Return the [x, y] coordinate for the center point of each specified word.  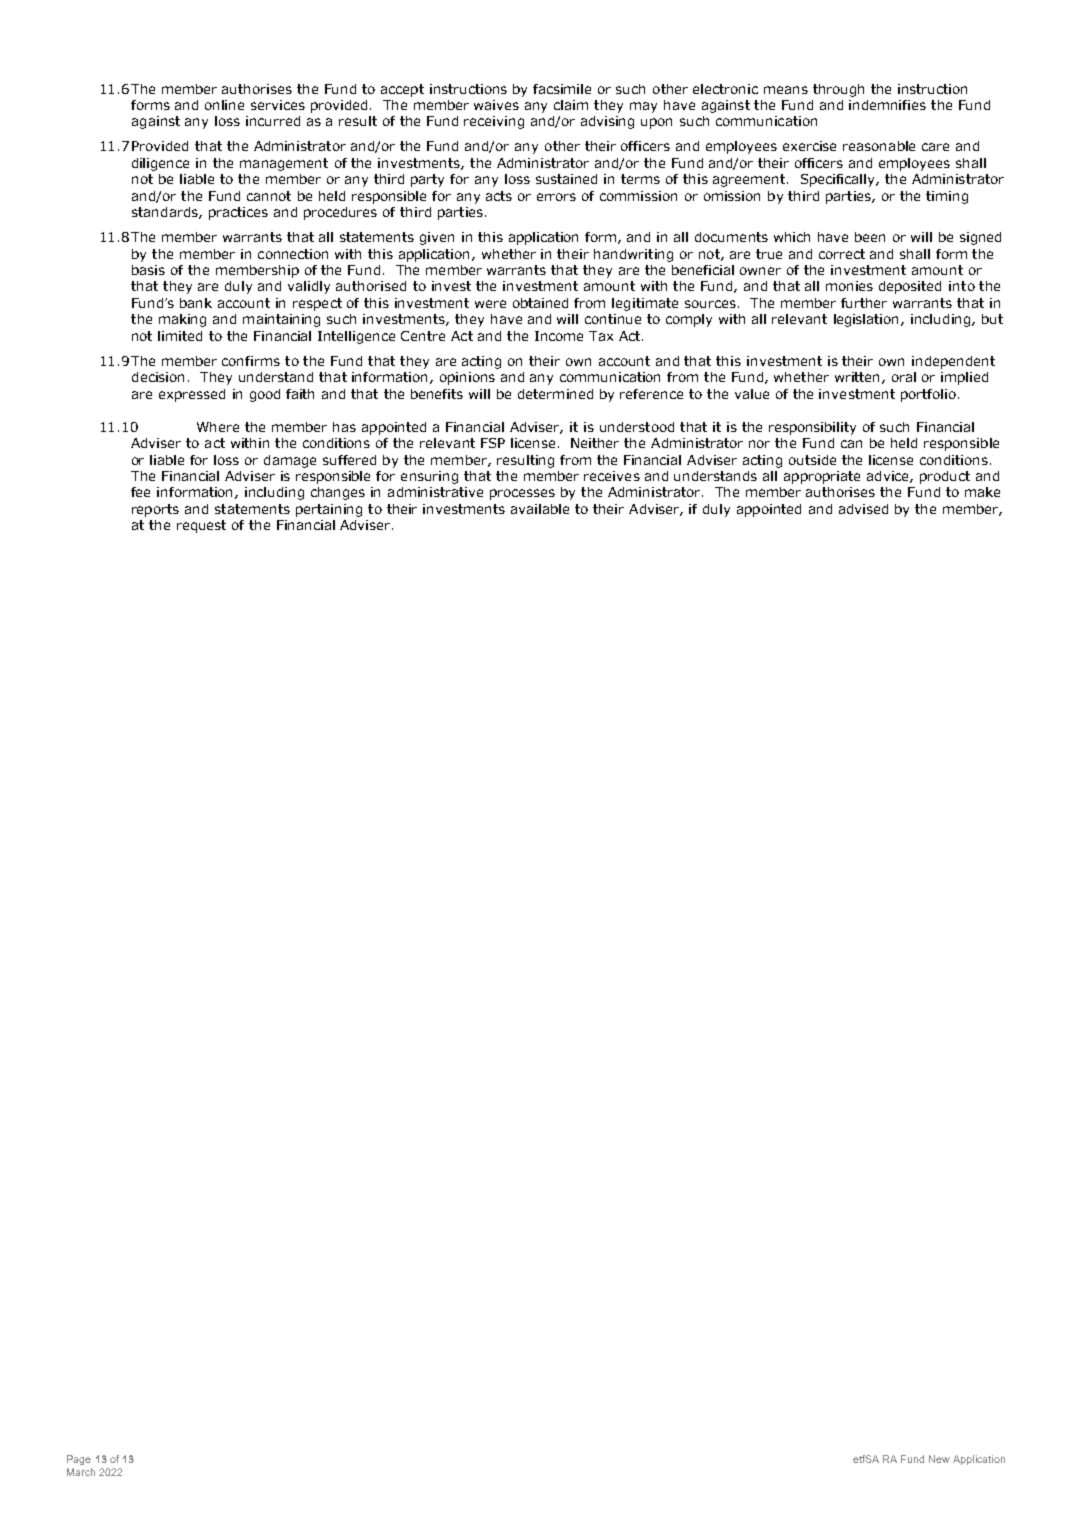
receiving [494, 122]
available [540, 509]
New [939, 1459]
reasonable [879, 146]
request [201, 526]
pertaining [329, 510]
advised [863, 509]
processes [522, 494]
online [224, 105]
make [982, 492]
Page [79, 1460]
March [81, 1472]
